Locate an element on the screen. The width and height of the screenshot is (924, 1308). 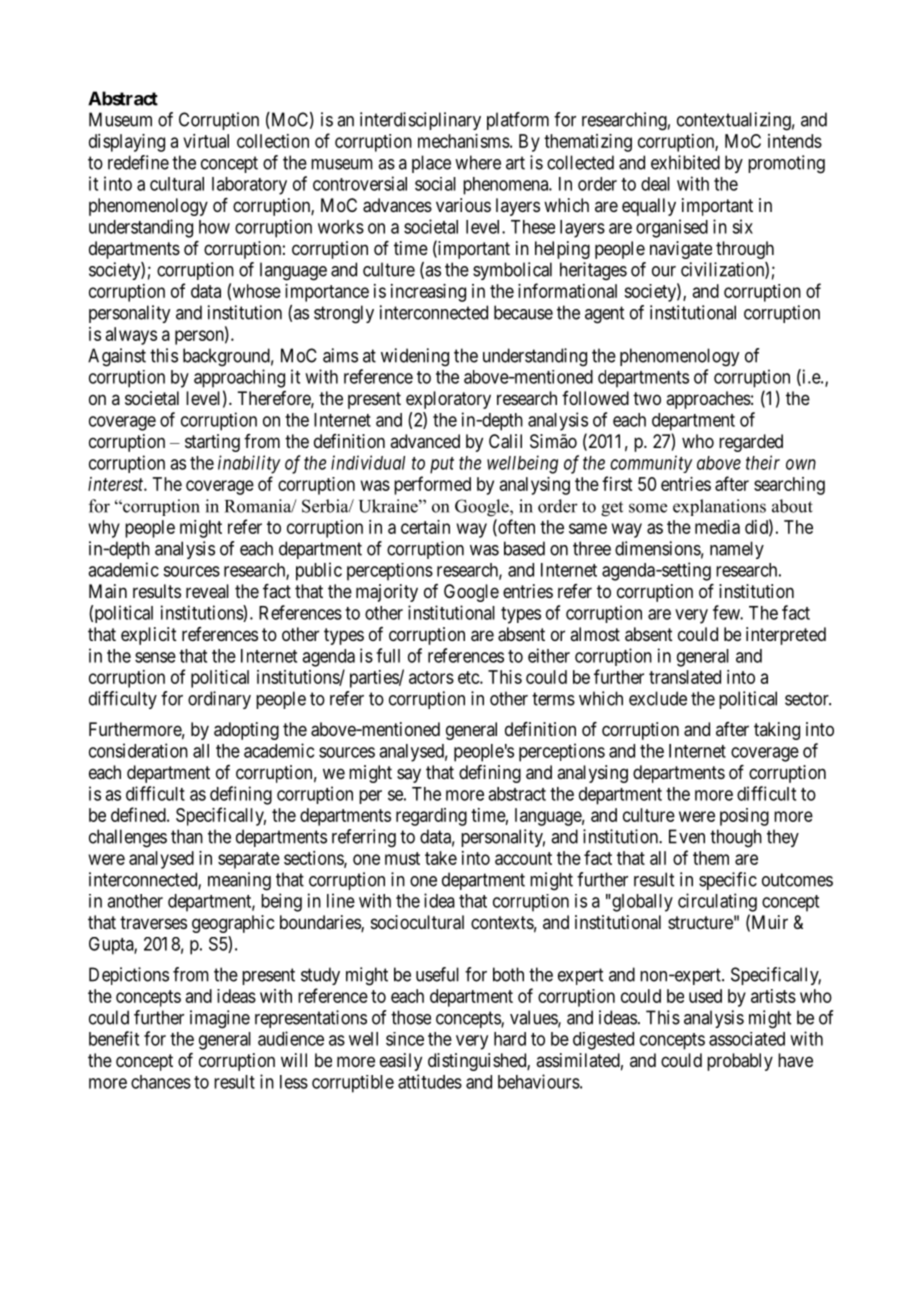
virtual is located at coordinates (206, 141).
